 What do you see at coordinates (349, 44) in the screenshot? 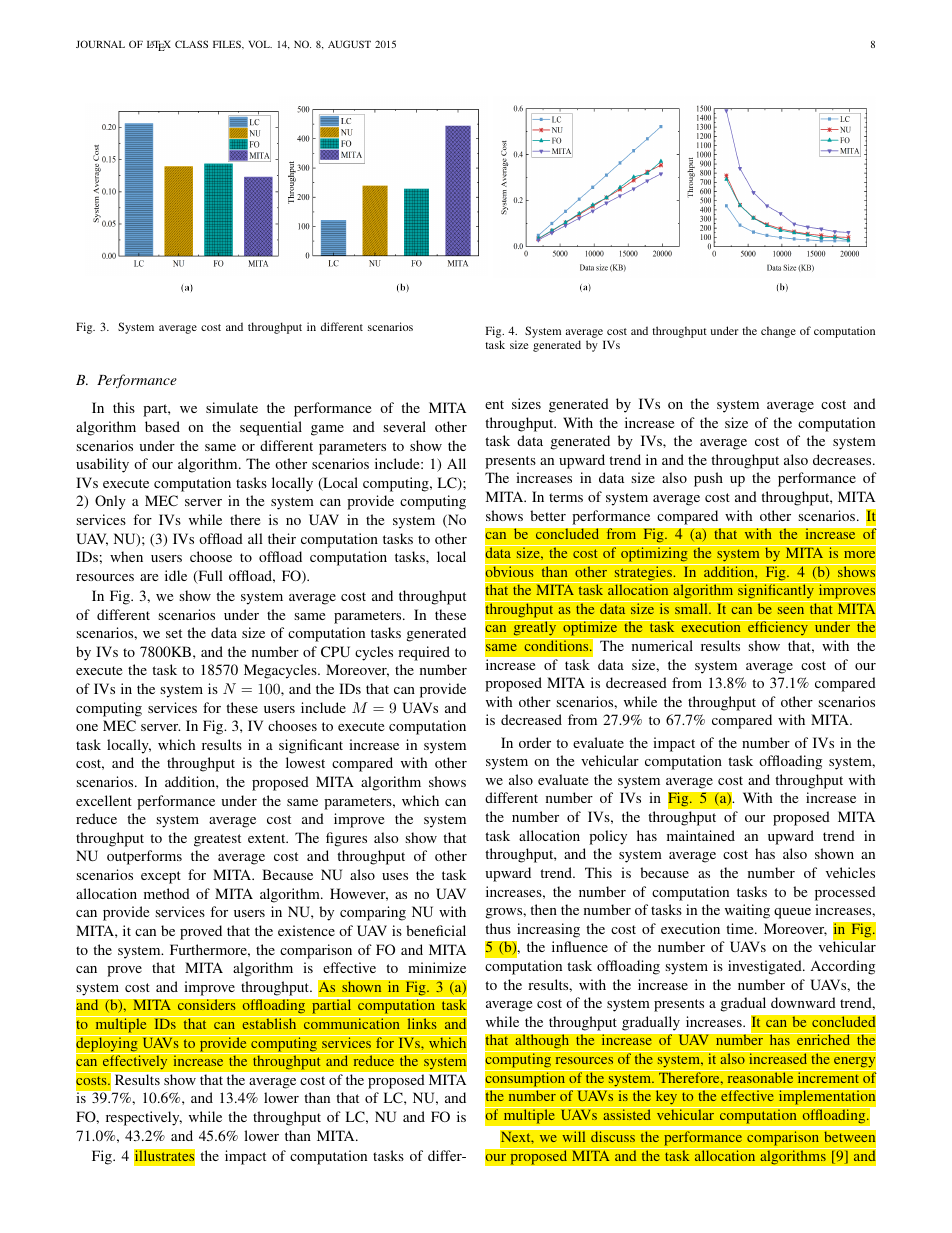
I see `AUGUST` at bounding box center [349, 44].
